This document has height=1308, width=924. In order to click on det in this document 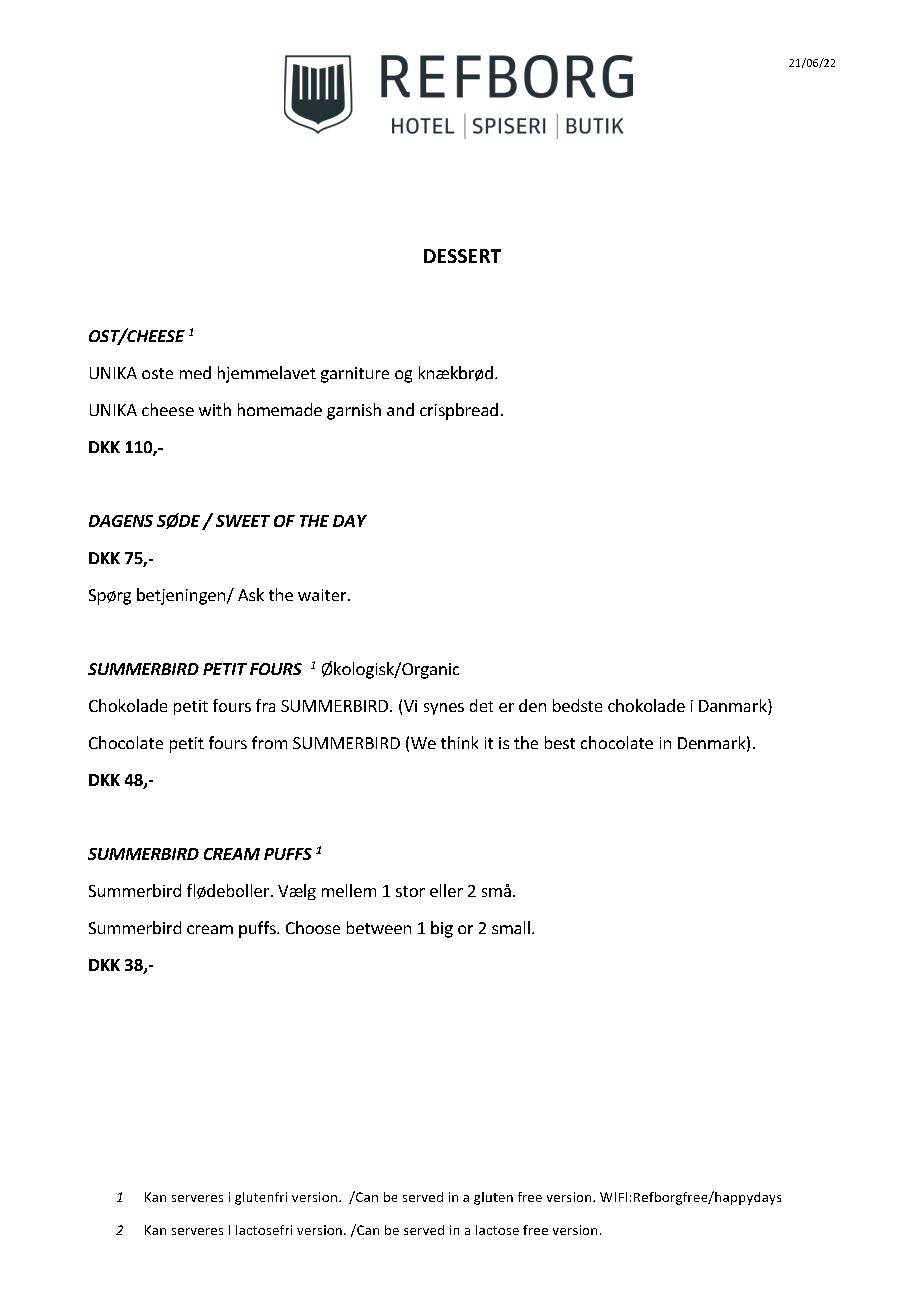, I will do `click(481, 705)`.
